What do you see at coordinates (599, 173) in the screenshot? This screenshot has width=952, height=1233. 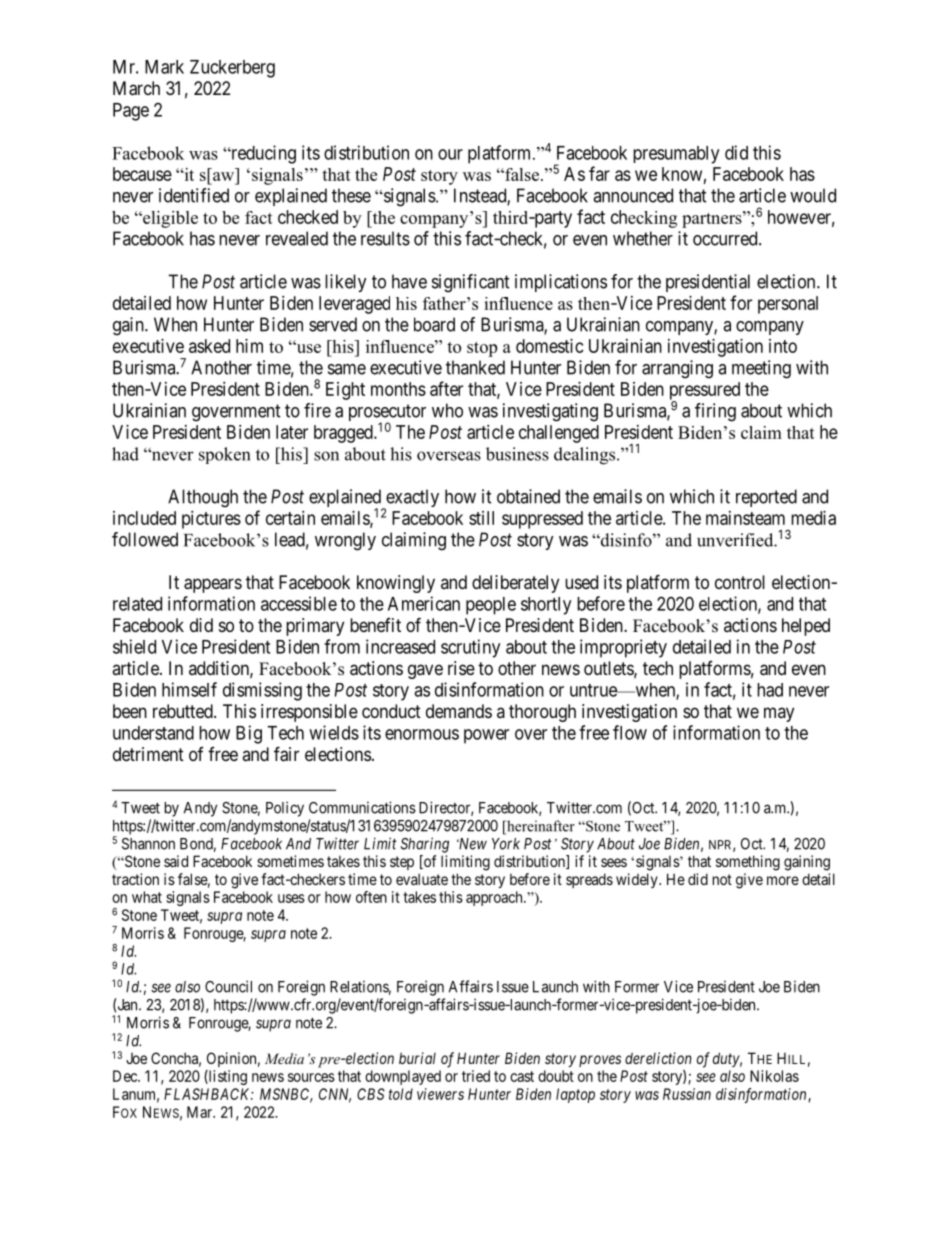 I see `far` at bounding box center [599, 173].
